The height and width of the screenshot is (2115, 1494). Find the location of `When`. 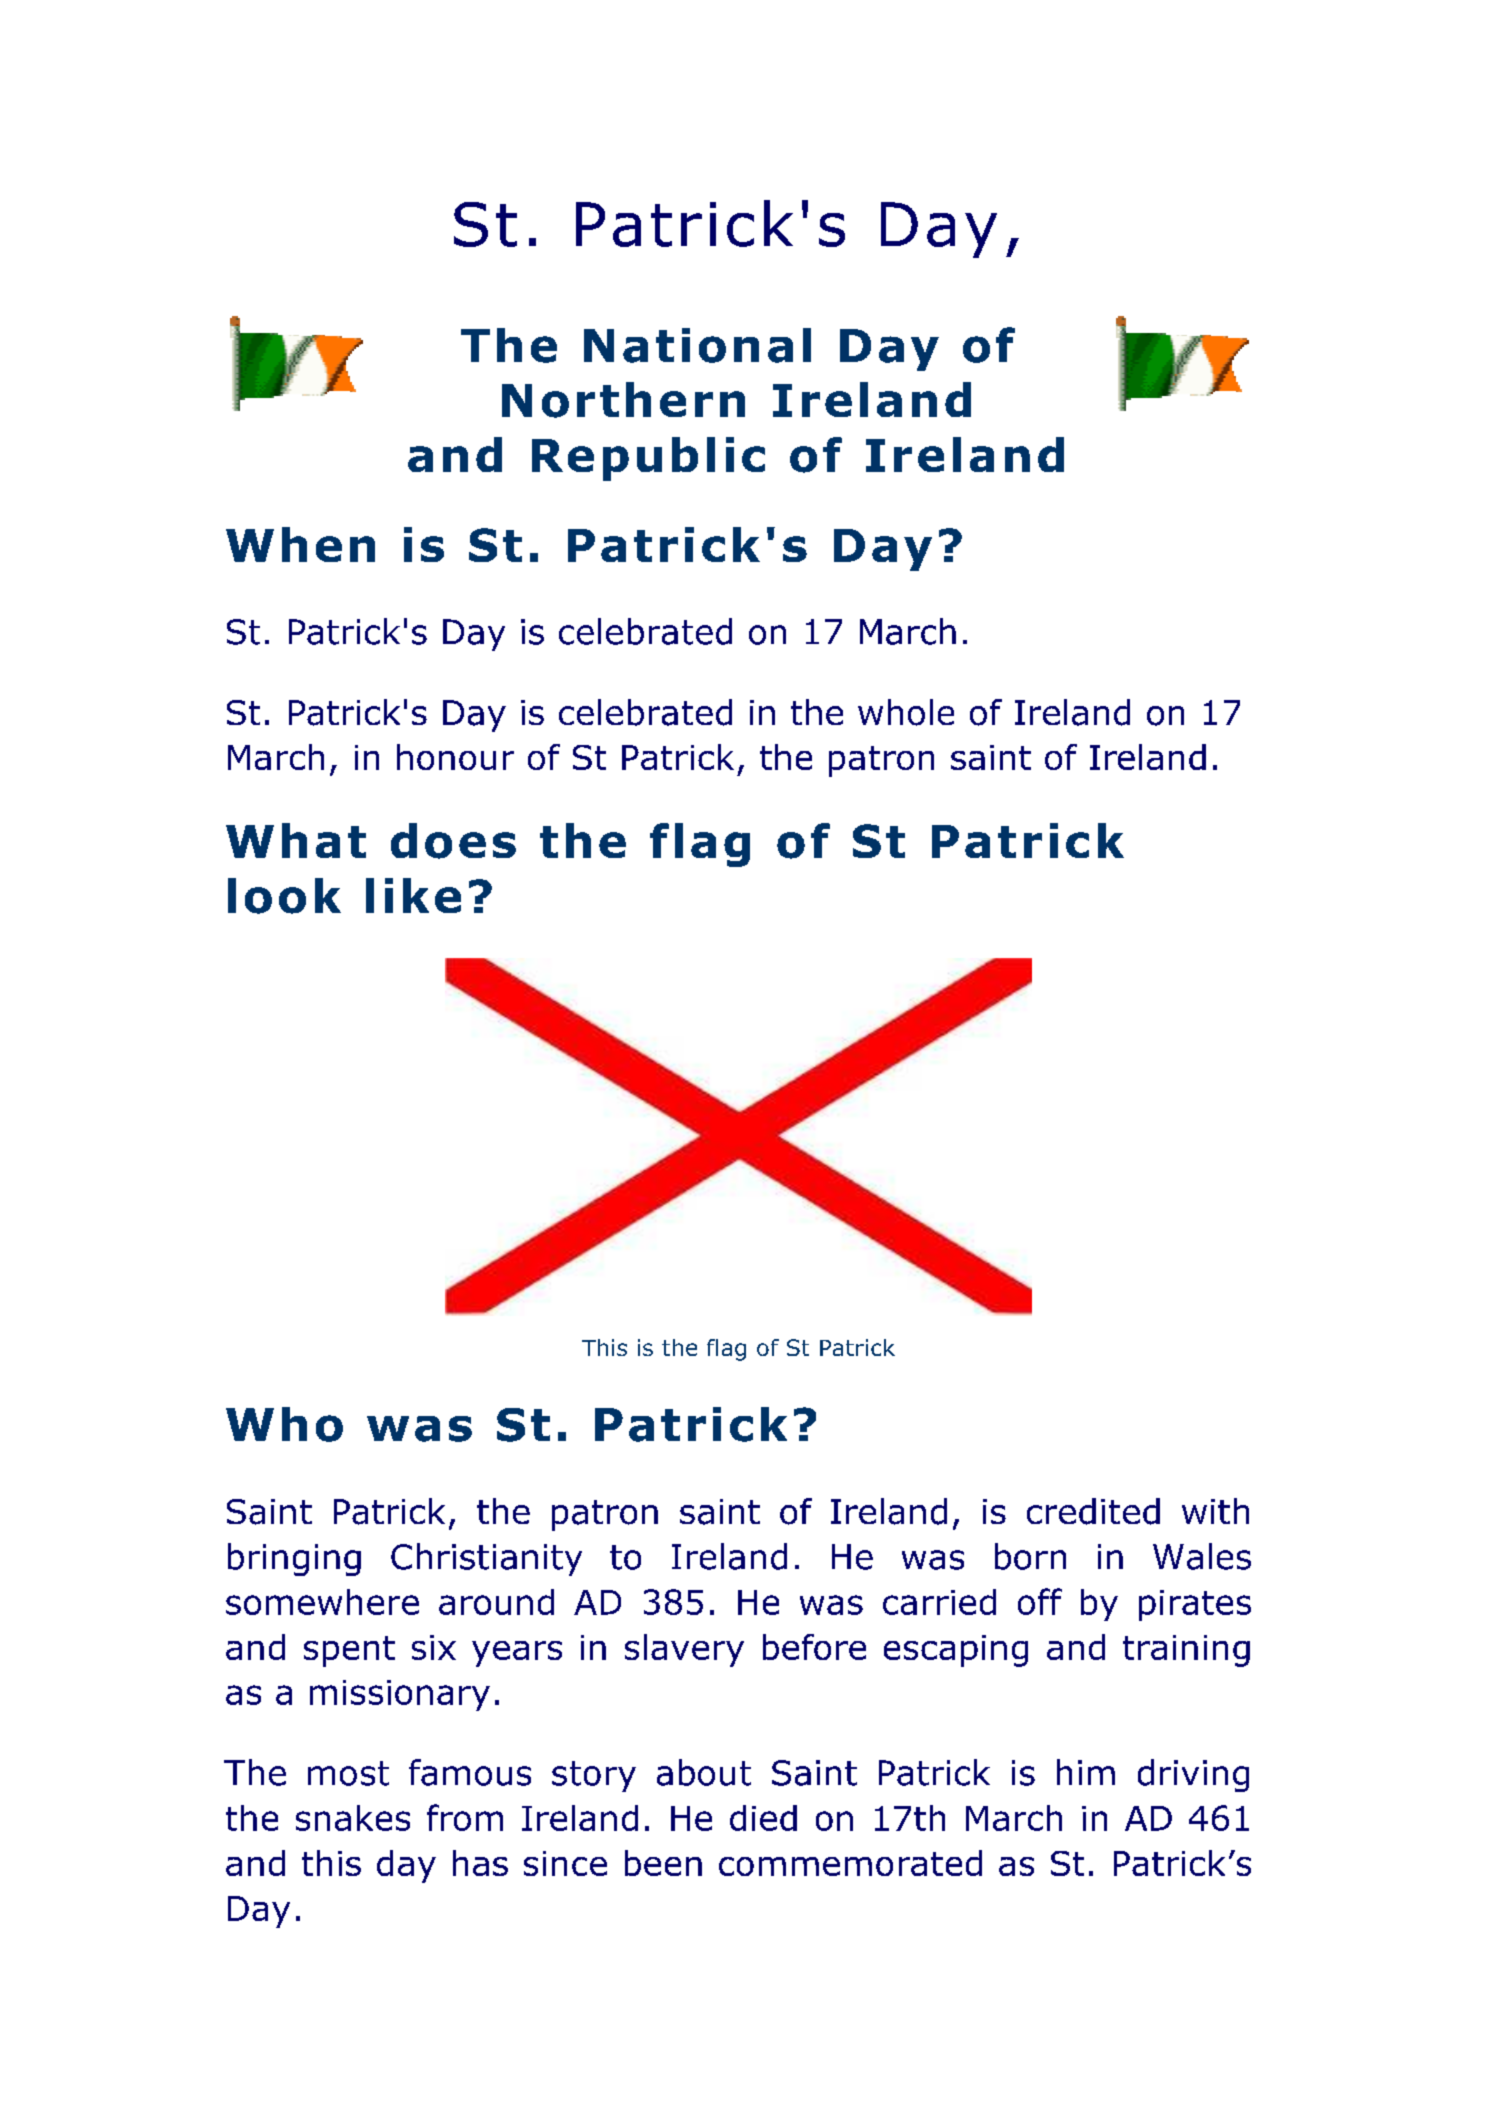

When is located at coordinates (300, 544).
